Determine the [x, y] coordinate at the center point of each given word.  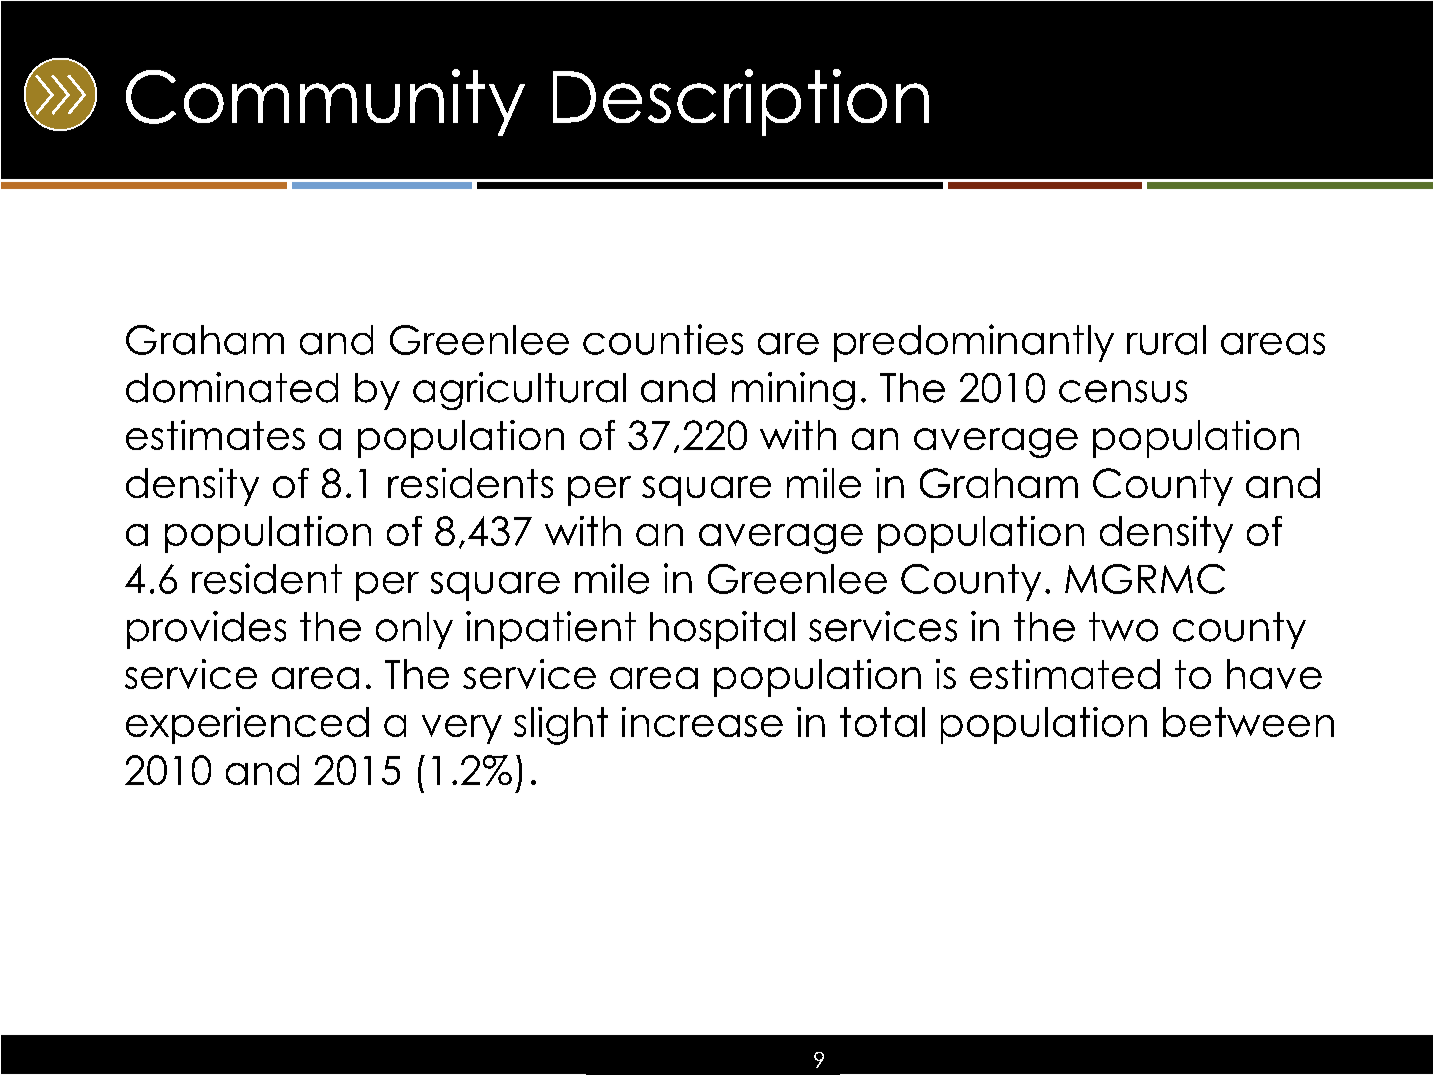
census [1123, 391]
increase [702, 722]
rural [1166, 340]
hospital [722, 630]
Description [741, 102]
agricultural [519, 391]
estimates [215, 435]
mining [793, 391]
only [414, 630]
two [1123, 627]
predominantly [974, 343]
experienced [247, 725]
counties [663, 339]
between [1248, 722]
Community [325, 102]
